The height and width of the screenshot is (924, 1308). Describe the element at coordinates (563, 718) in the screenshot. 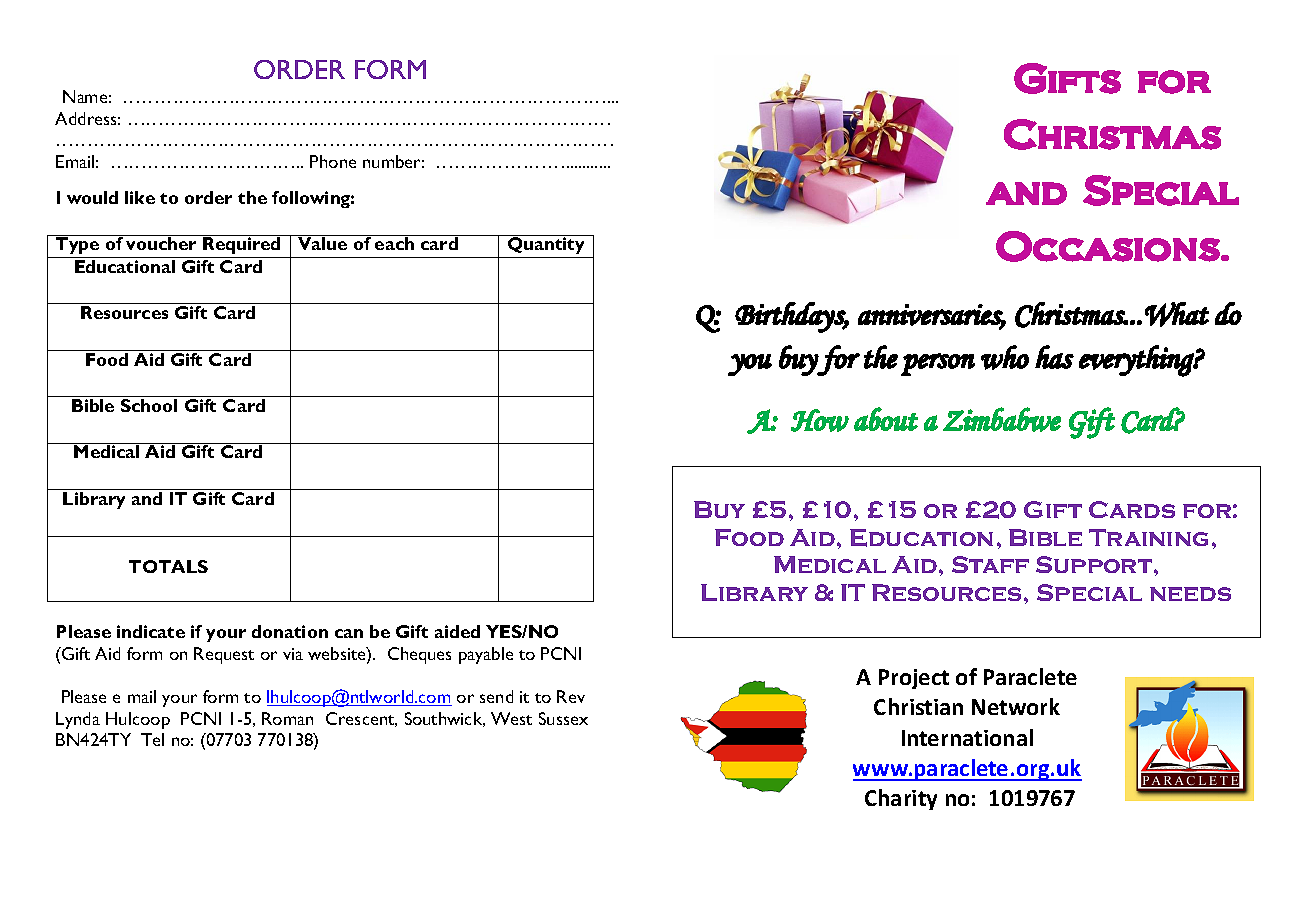

I see `Sussex` at that location.
